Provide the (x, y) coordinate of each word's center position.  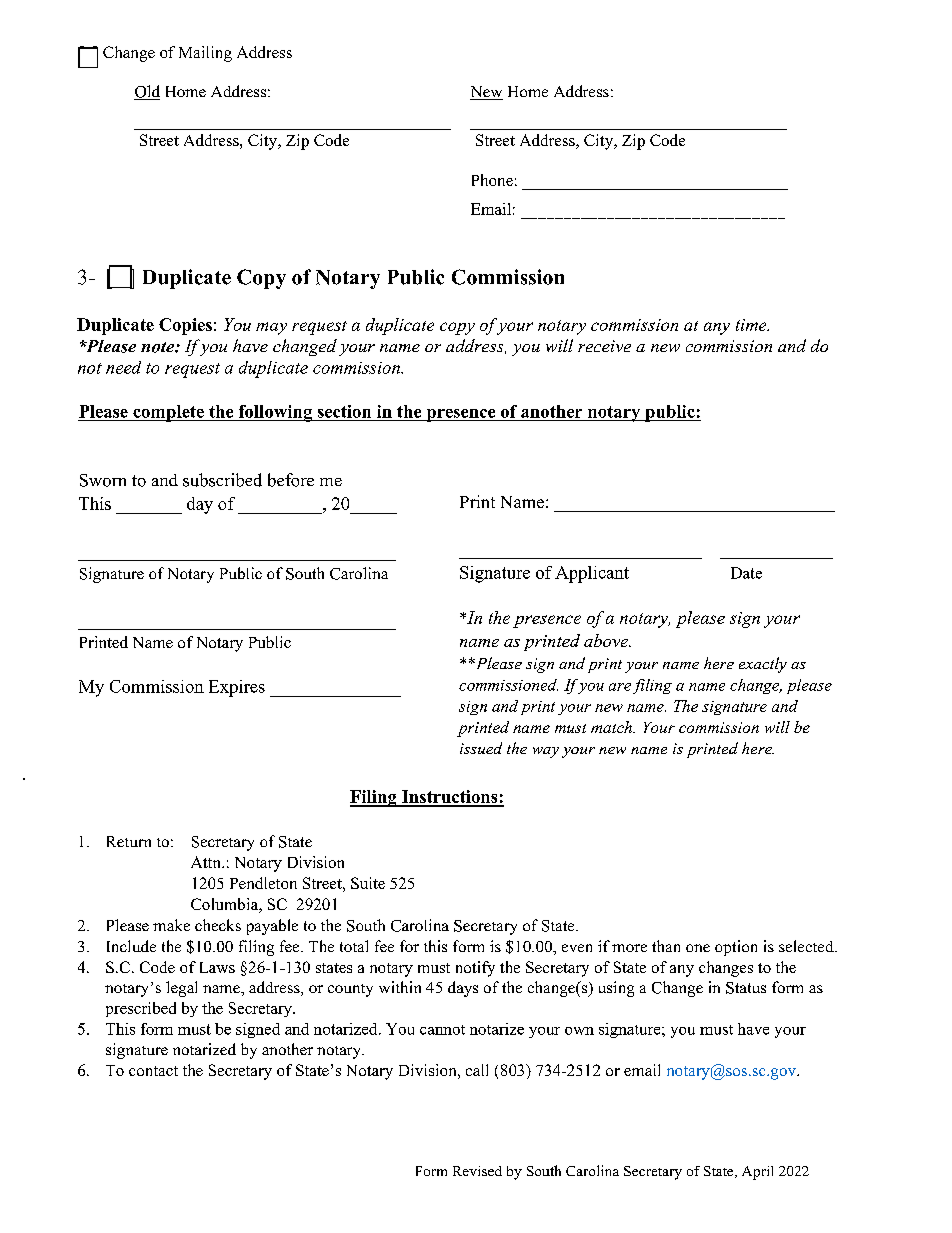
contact (153, 1071)
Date (746, 573)
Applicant (592, 574)
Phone (492, 180)
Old (147, 92)
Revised (477, 1171)
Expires (237, 688)
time (752, 325)
